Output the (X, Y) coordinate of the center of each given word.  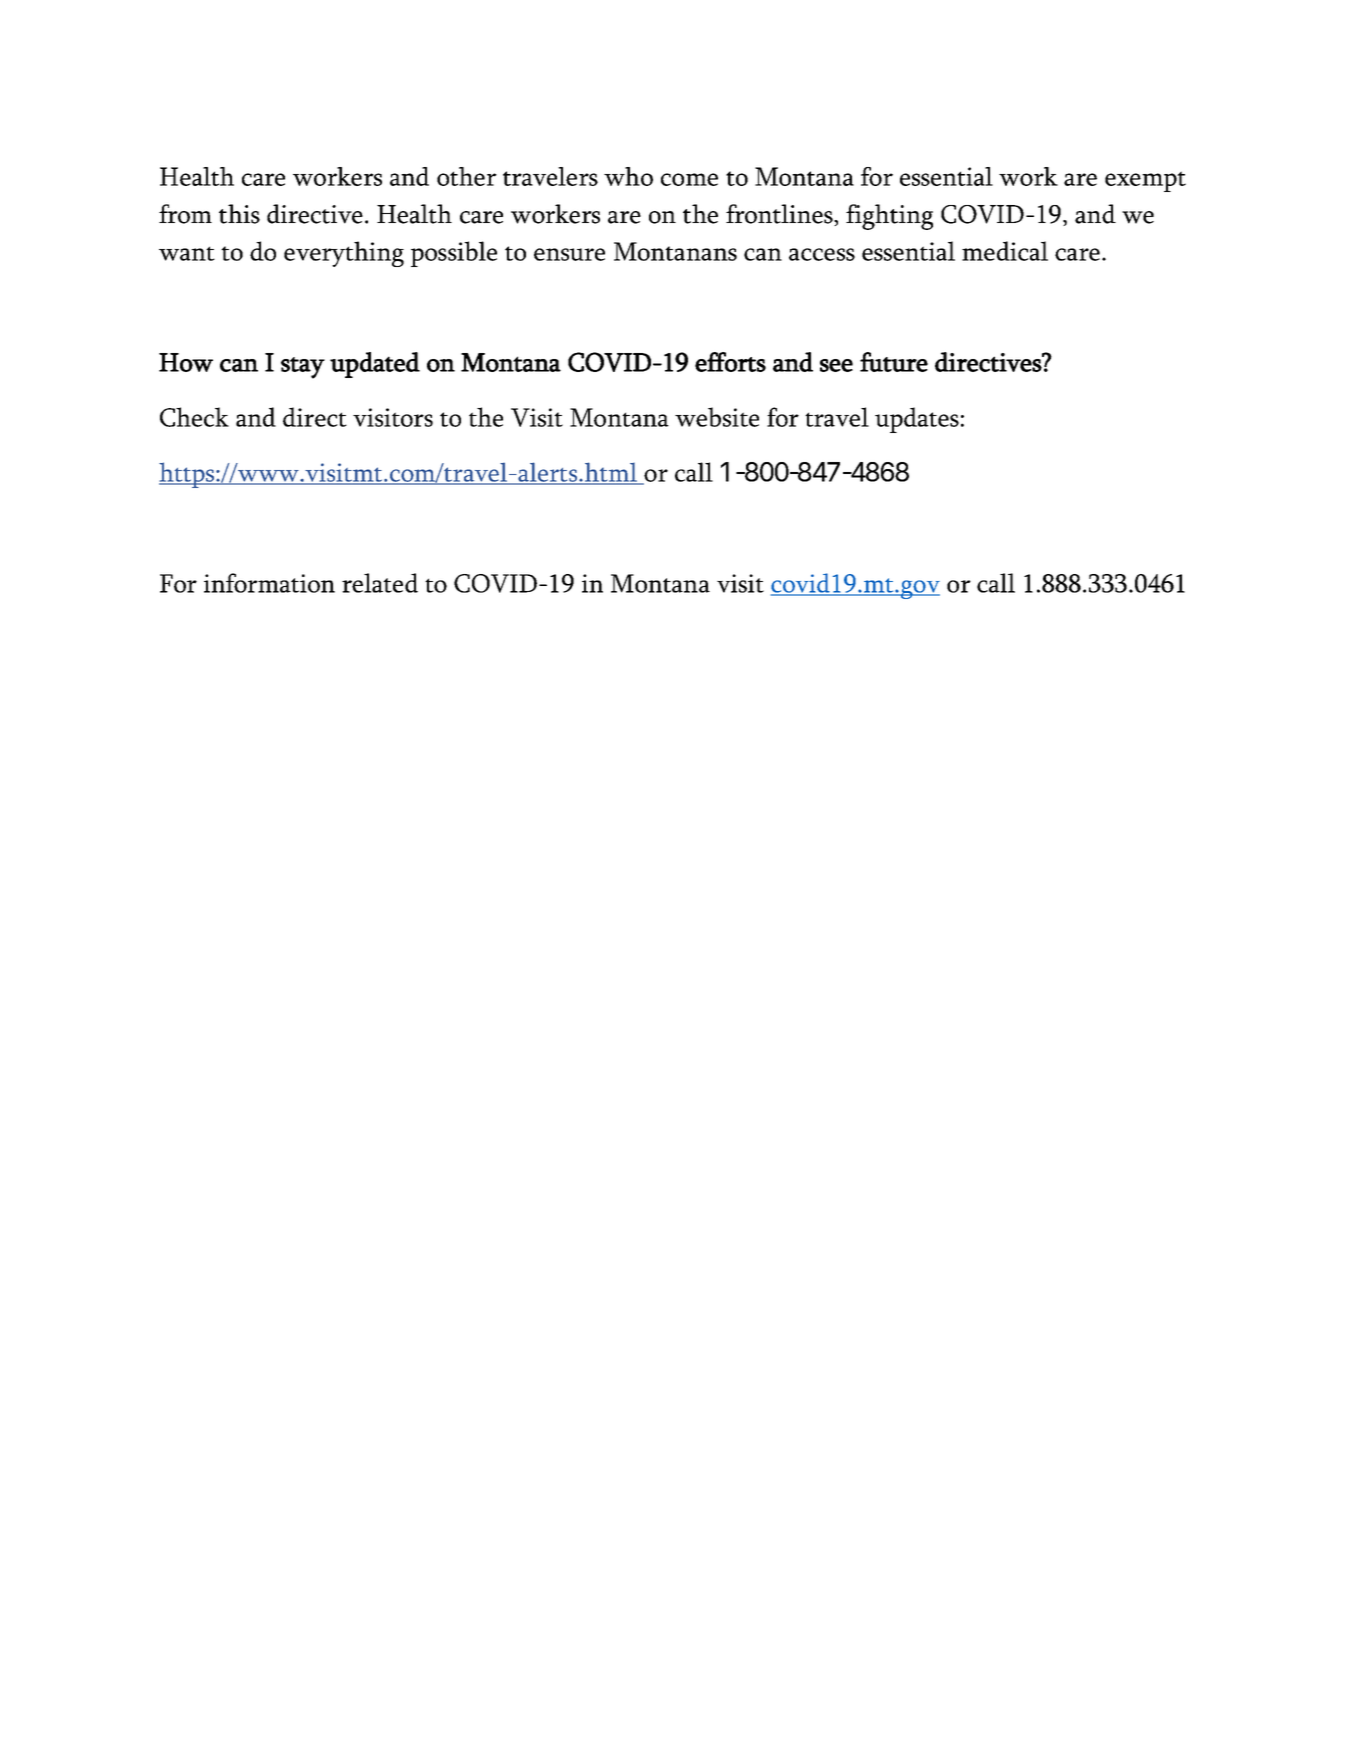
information (269, 583)
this (239, 214)
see (836, 365)
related (380, 583)
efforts (730, 362)
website (717, 417)
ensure (569, 254)
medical (1005, 251)
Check (194, 417)
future (894, 362)
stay (303, 368)
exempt (1145, 181)
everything (344, 254)
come (689, 179)
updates (917, 420)
